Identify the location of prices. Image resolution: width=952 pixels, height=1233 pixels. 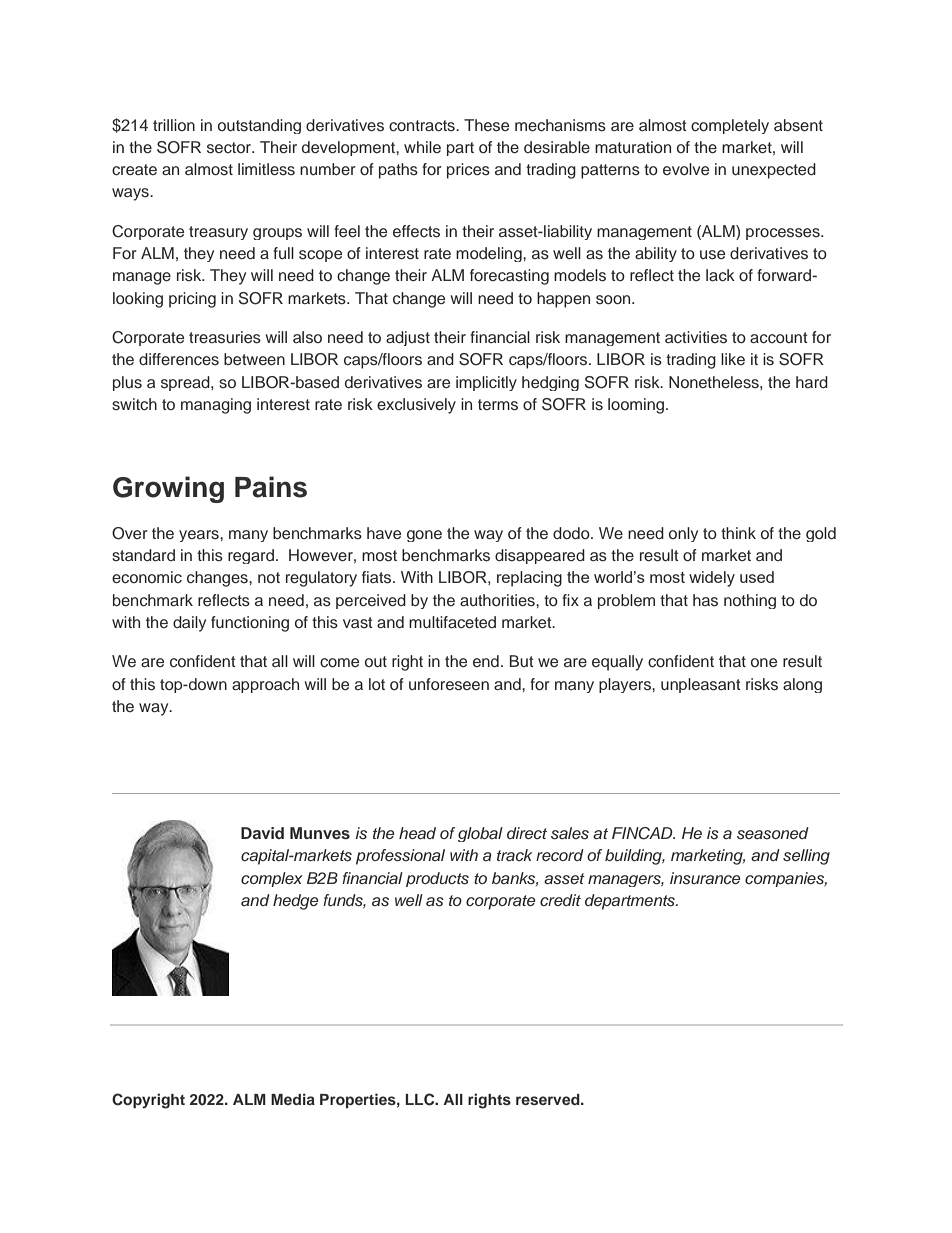
(468, 171).
